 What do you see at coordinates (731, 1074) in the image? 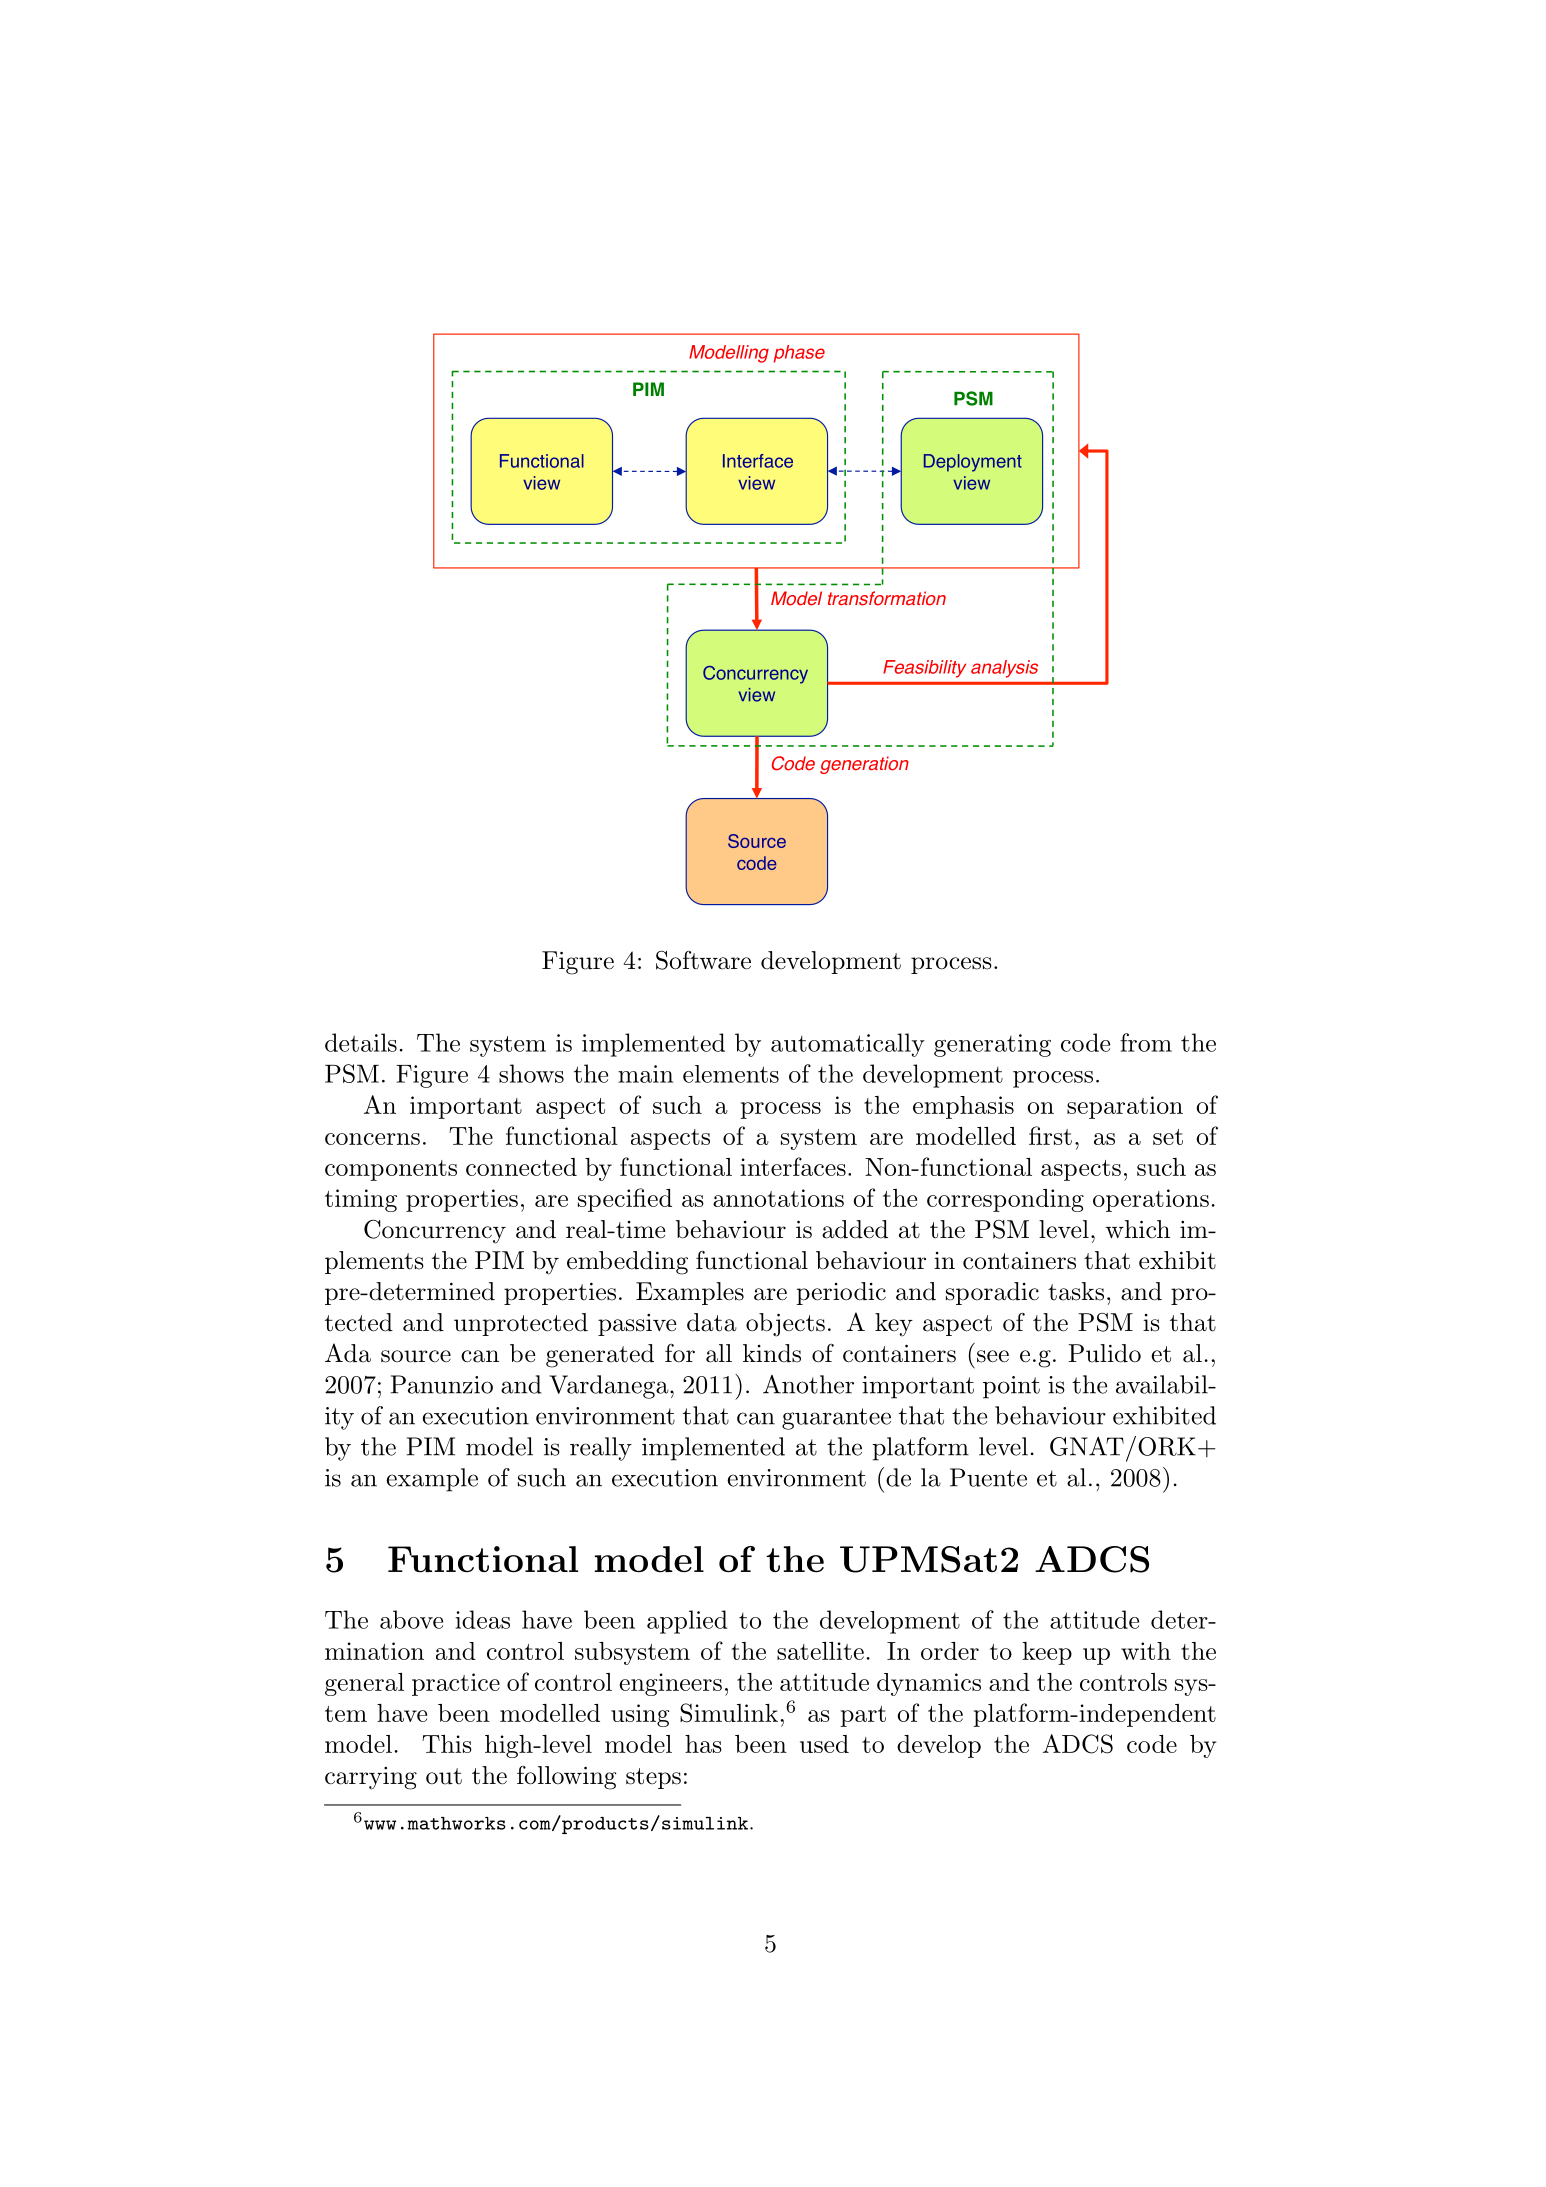
I see `elements` at bounding box center [731, 1074].
